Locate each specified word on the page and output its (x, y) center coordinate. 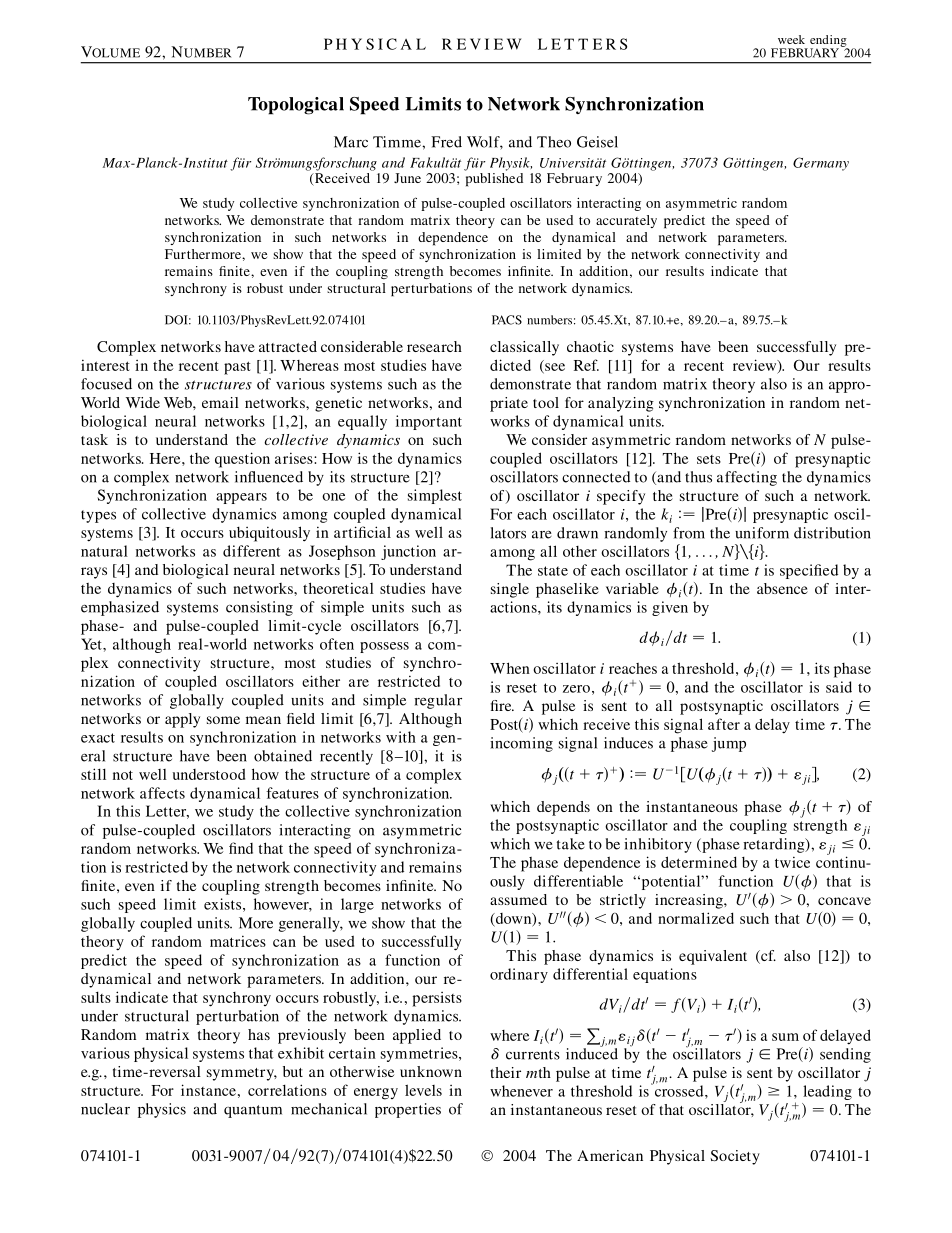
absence (782, 588)
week (791, 39)
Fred (446, 142)
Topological (296, 106)
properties (408, 1110)
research (434, 346)
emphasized (120, 608)
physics (162, 1110)
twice (792, 862)
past (237, 368)
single (510, 590)
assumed (518, 899)
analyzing (621, 404)
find (241, 848)
